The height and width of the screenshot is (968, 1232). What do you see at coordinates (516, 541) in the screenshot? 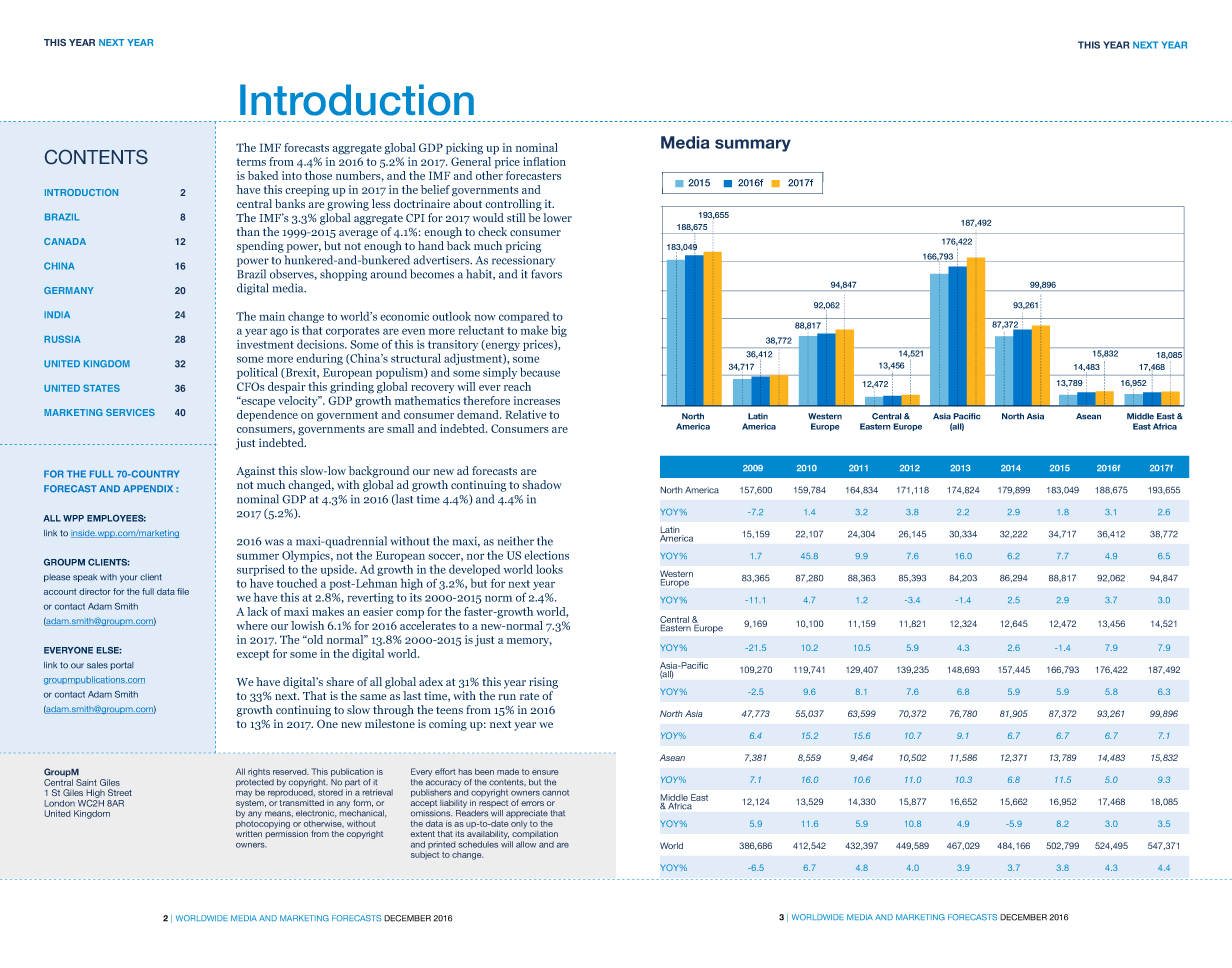
I see `neither` at bounding box center [516, 541].
